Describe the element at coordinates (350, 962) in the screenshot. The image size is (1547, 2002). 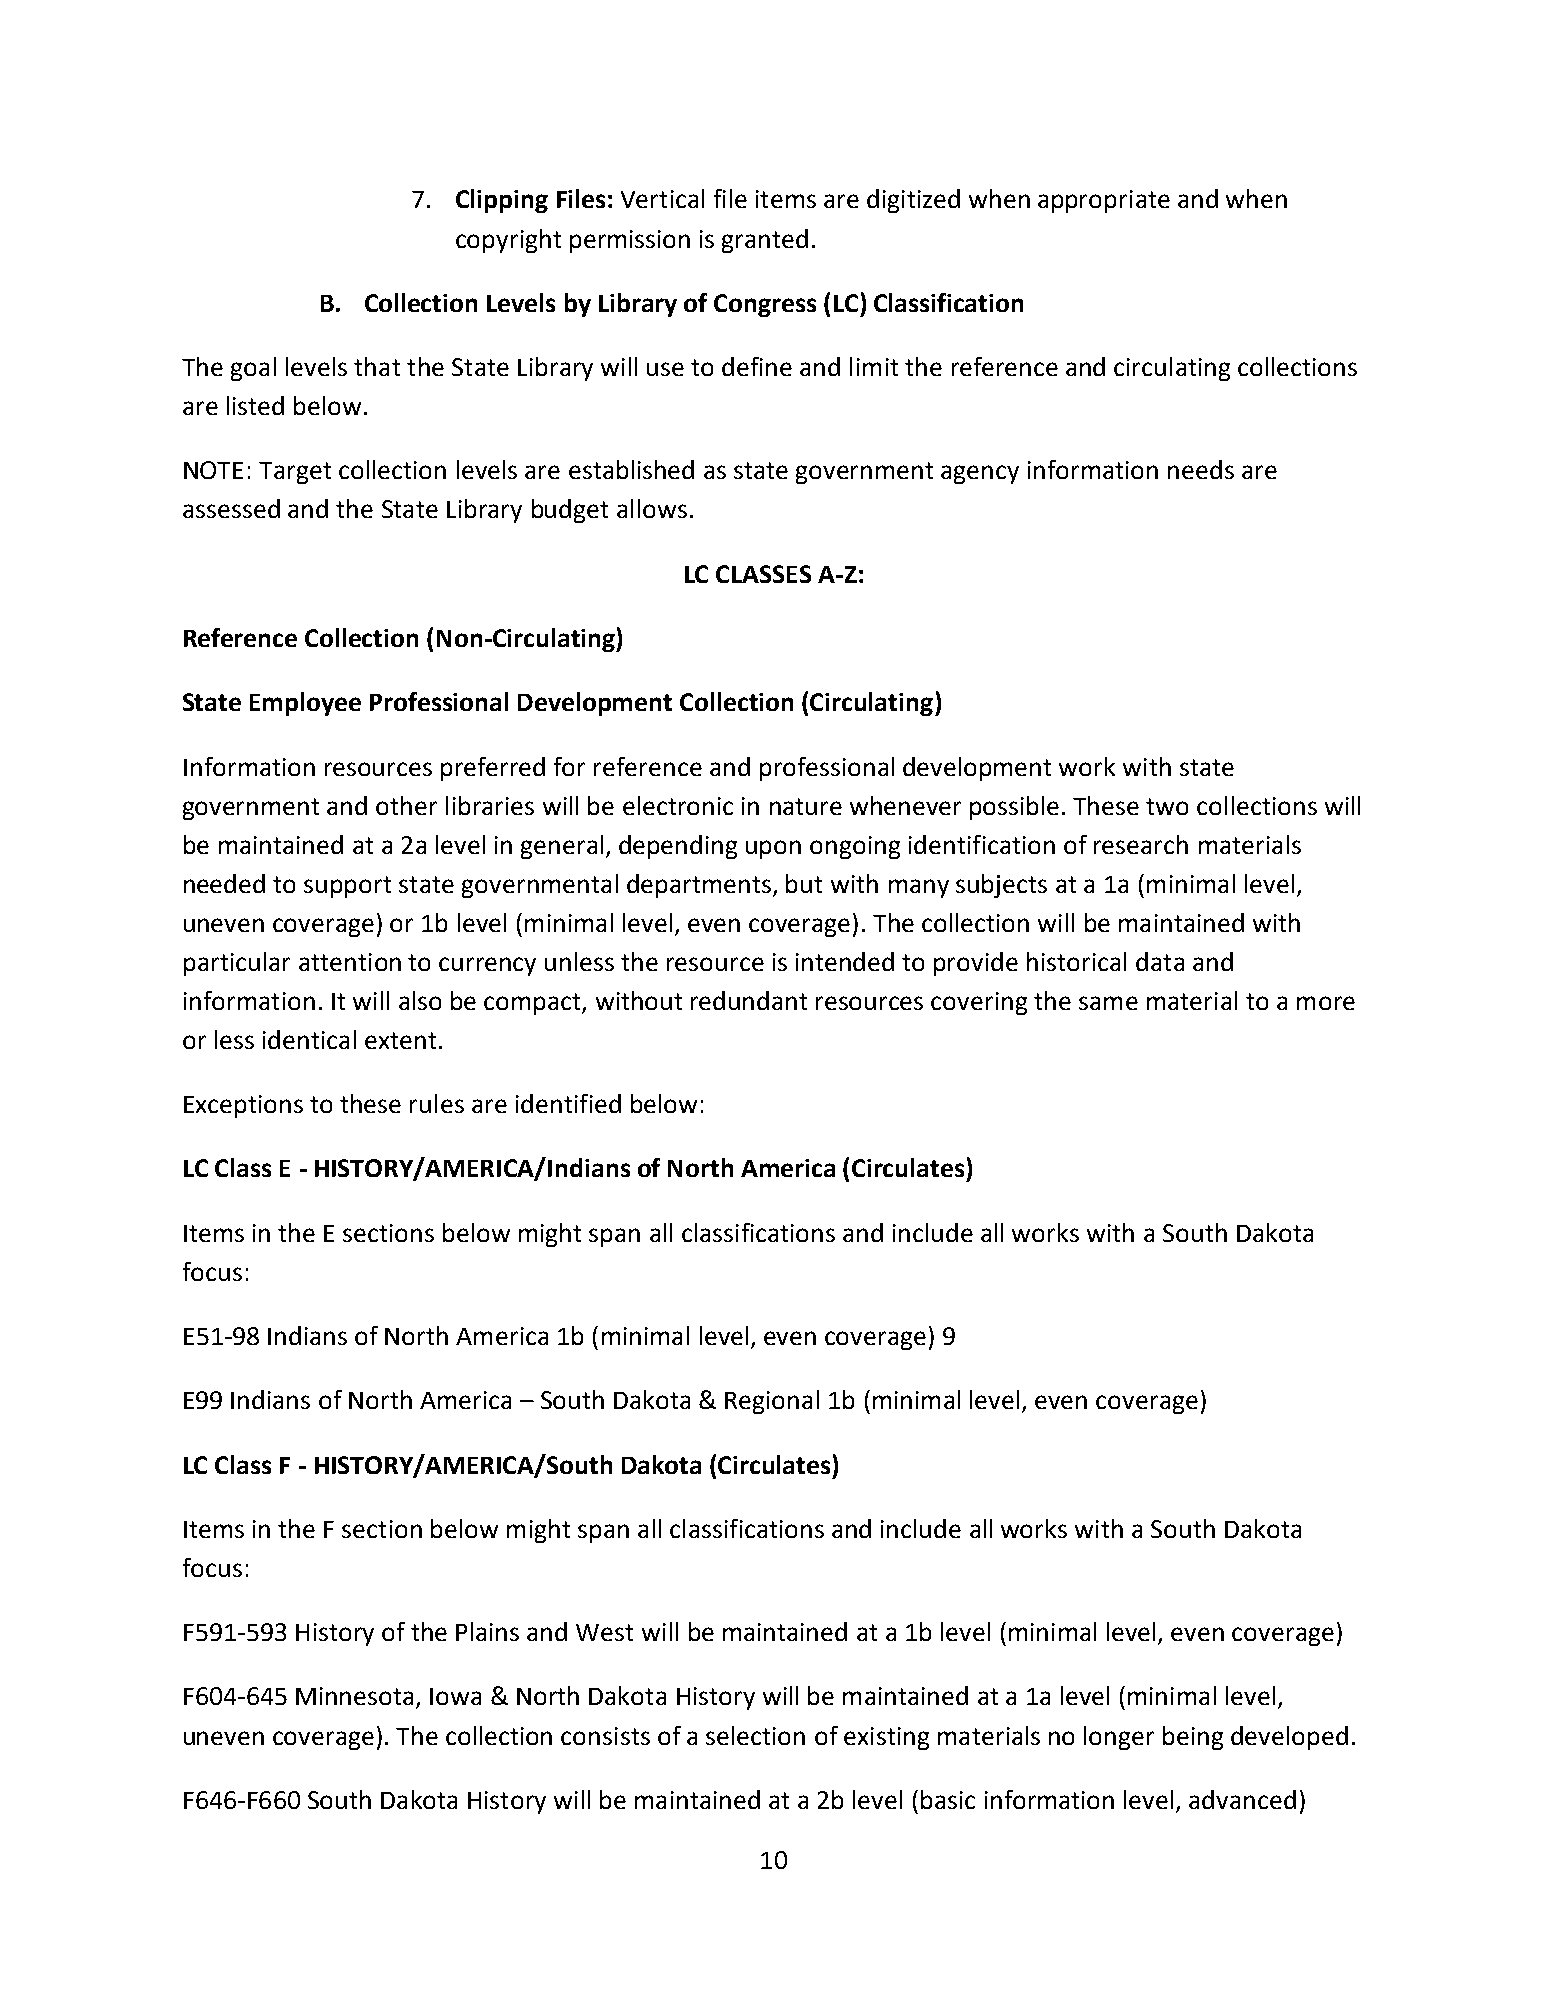
I see `attention` at that location.
